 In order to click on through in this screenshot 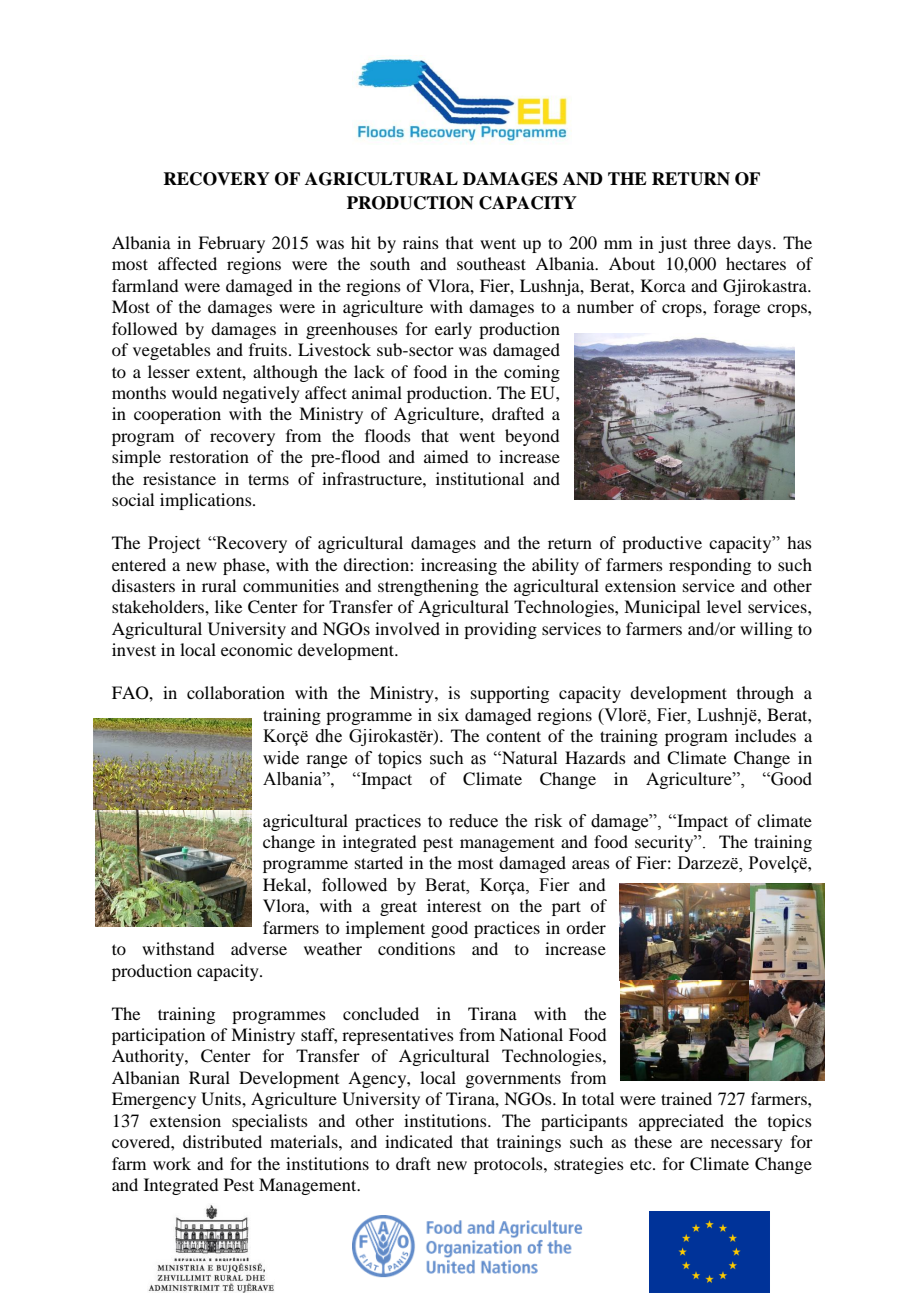, I will do `click(765, 694)`.
